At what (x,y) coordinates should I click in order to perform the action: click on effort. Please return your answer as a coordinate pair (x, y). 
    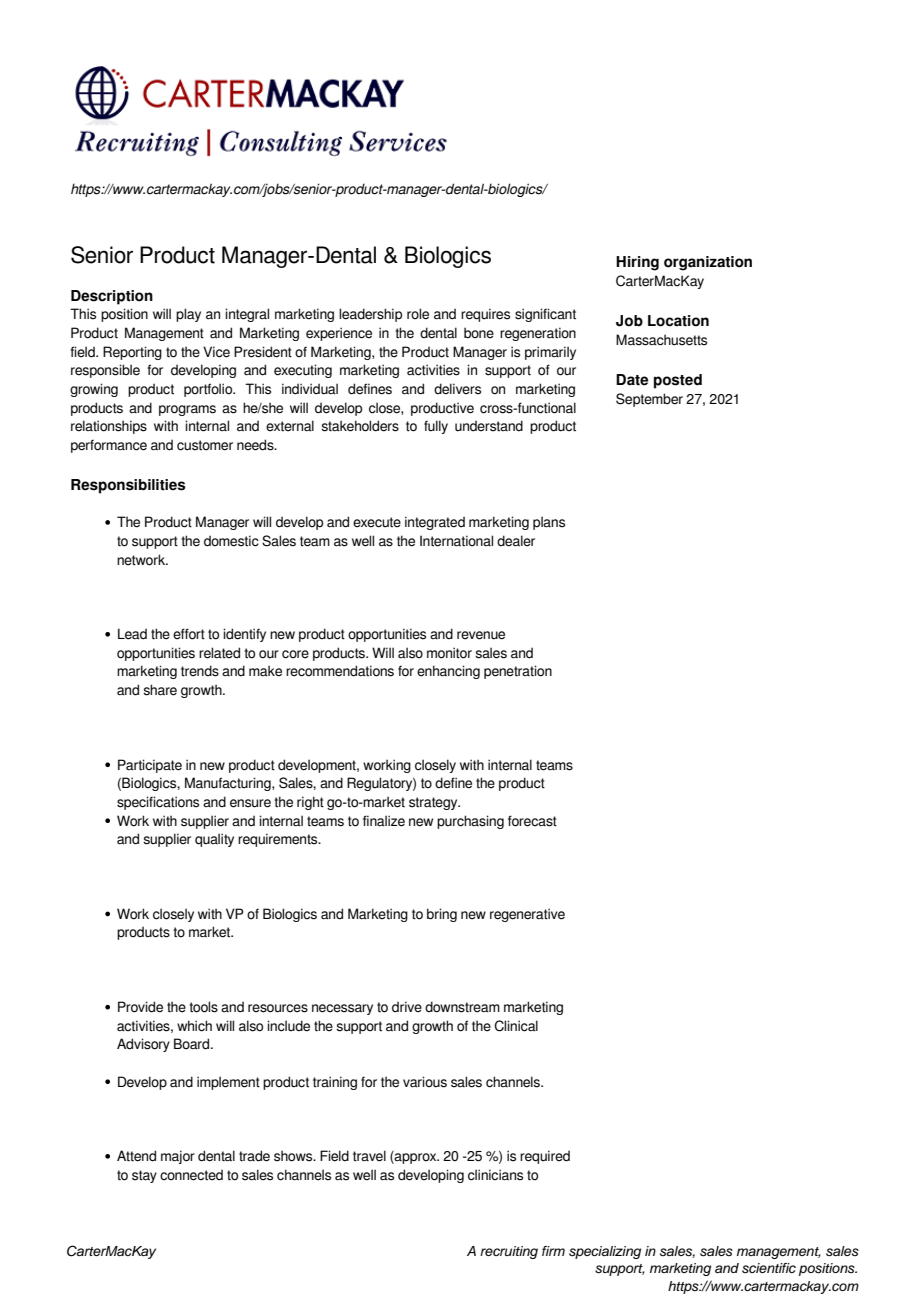
    Looking at the image, I should click on (189, 634).
